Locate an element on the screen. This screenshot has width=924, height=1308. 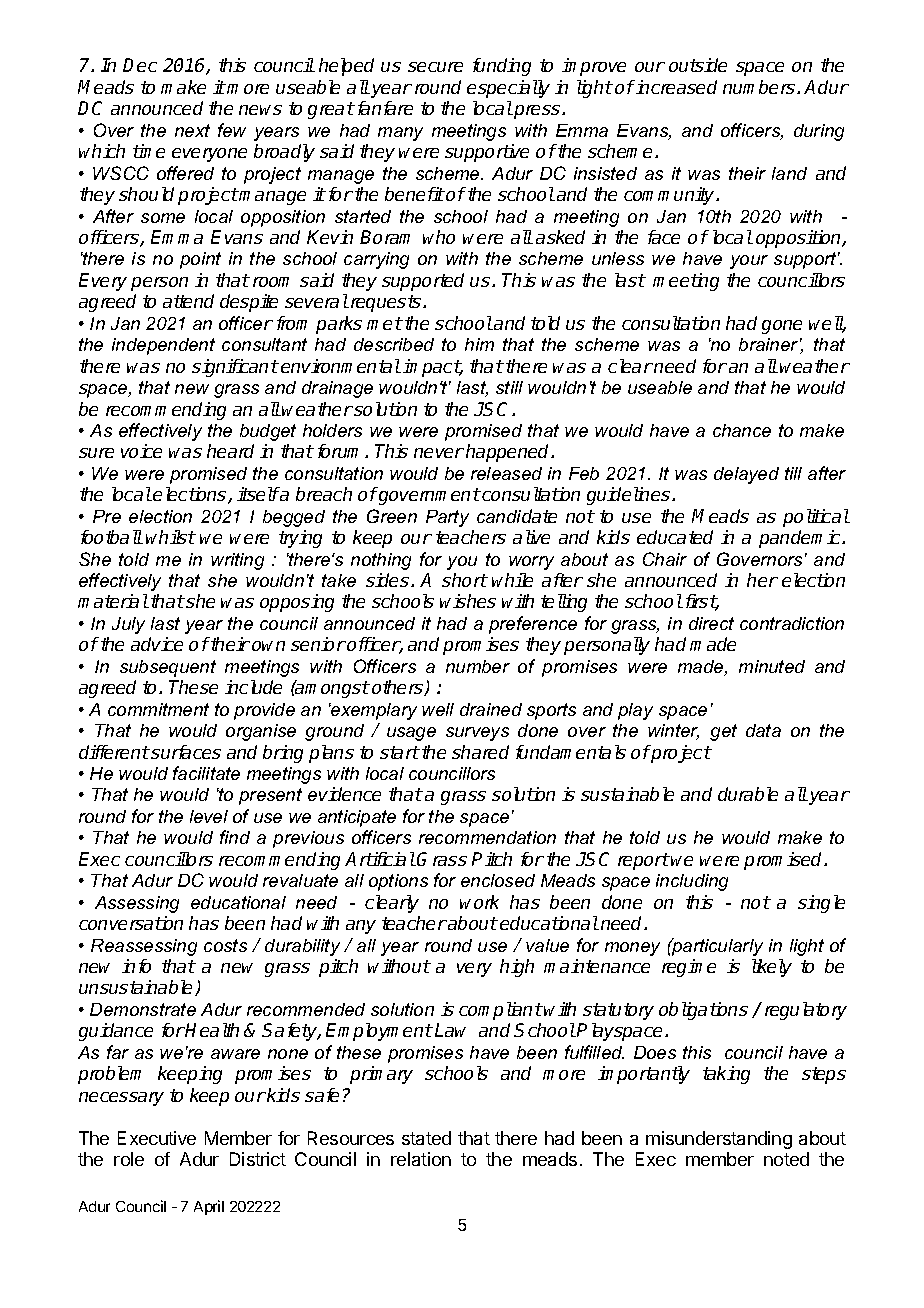
secure is located at coordinates (435, 67).
